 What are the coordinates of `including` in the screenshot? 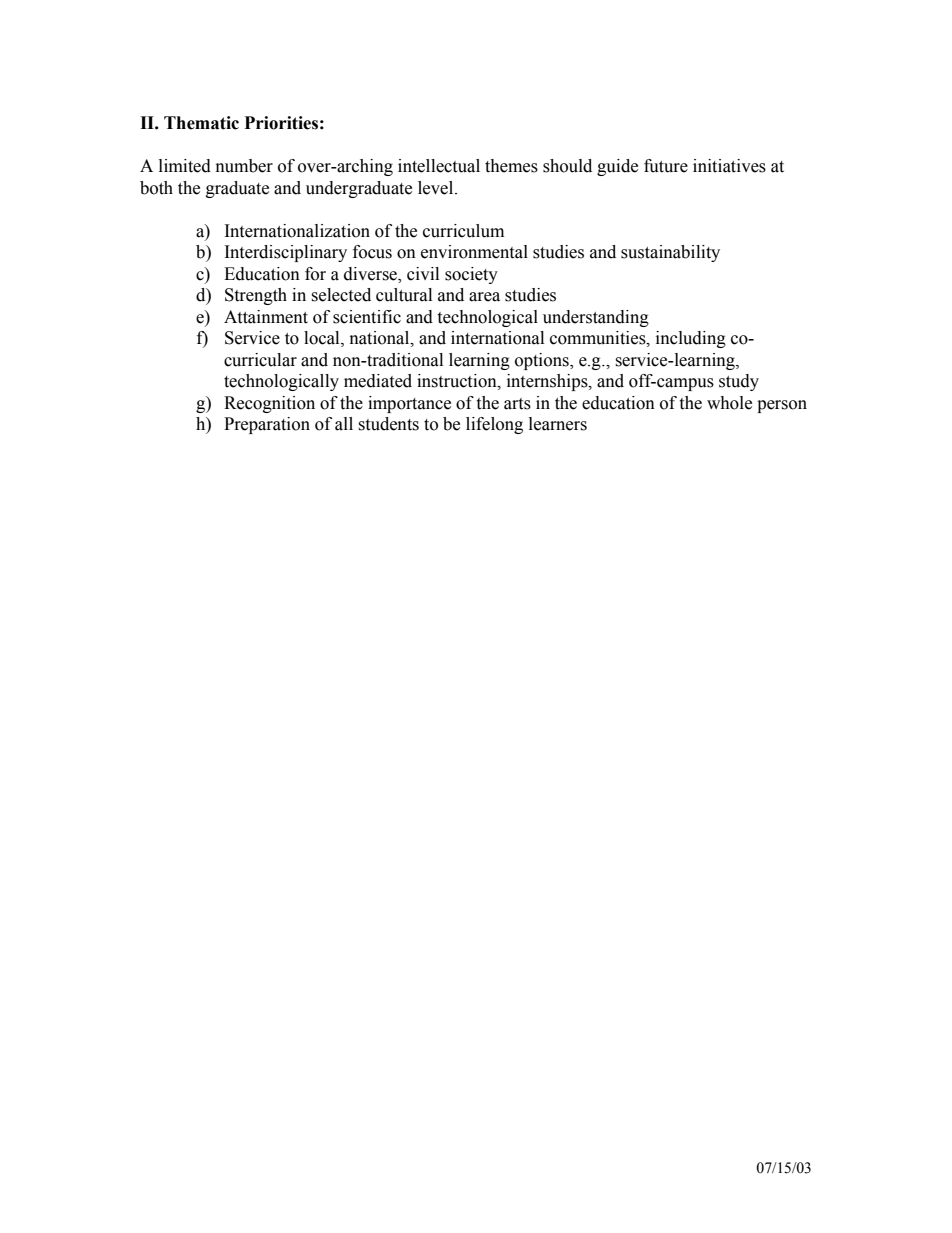 It's located at (691, 339).
